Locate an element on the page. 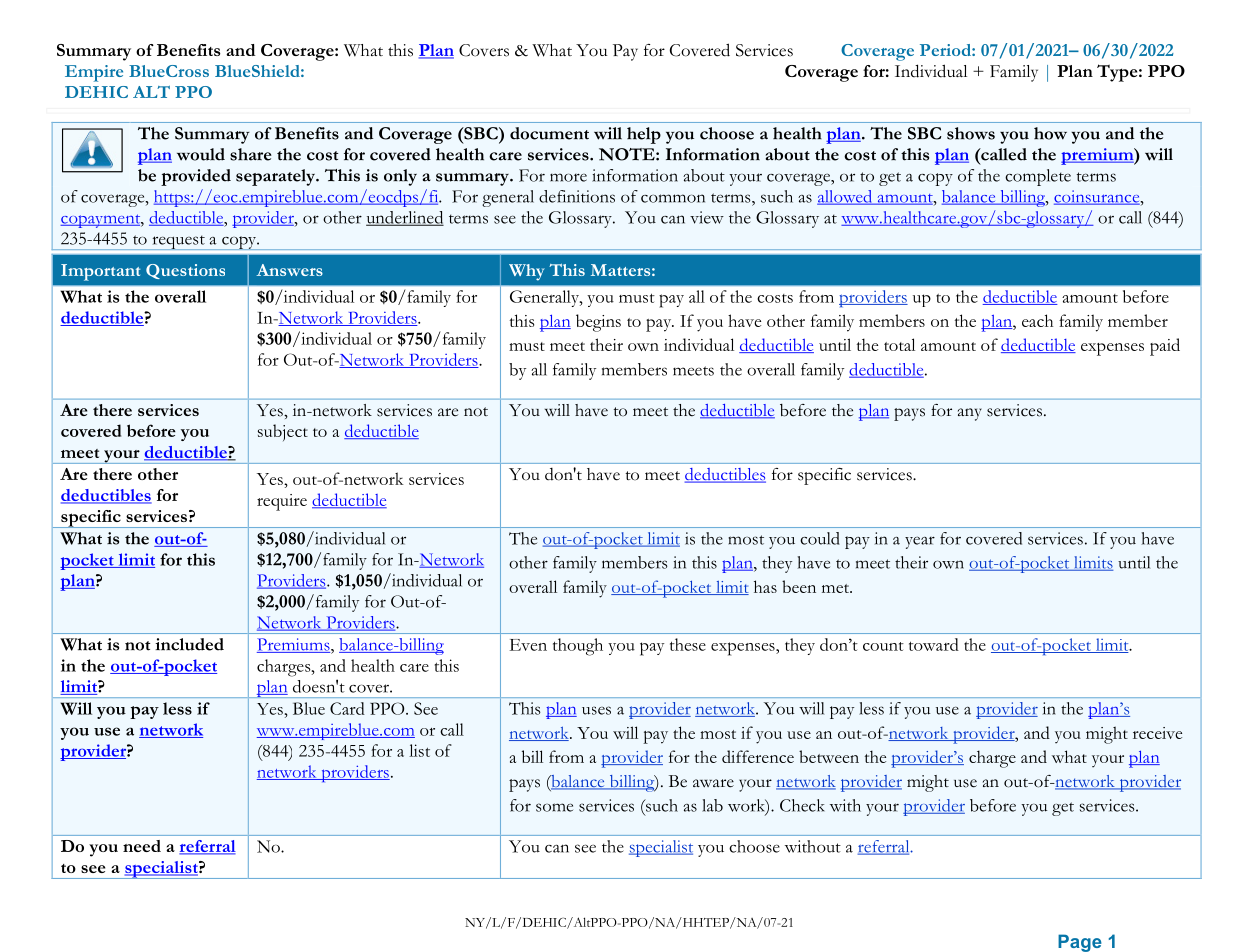  Card is located at coordinates (347, 708).
